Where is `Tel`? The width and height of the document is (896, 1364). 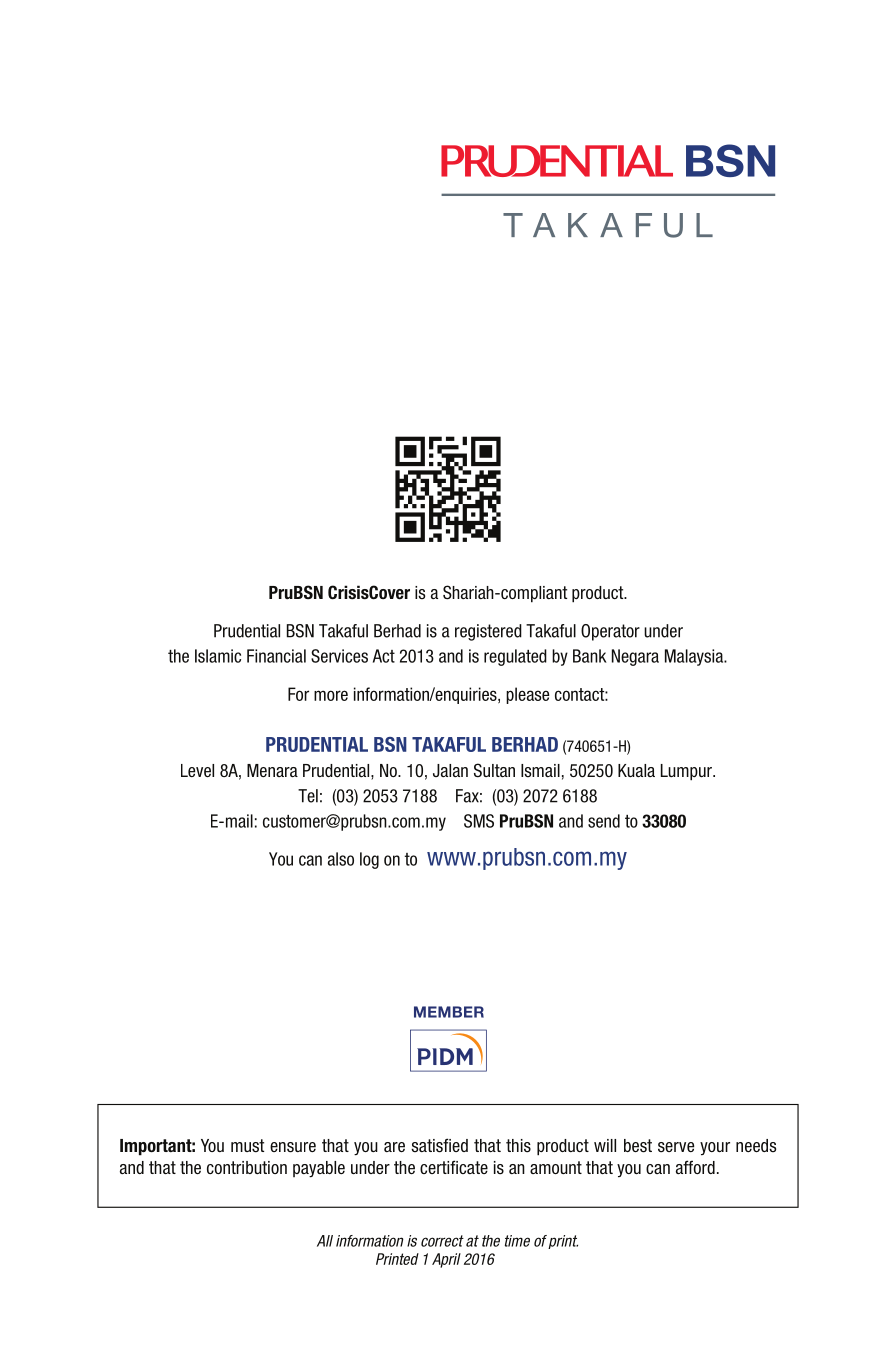 Tel is located at coordinates (308, 796).
